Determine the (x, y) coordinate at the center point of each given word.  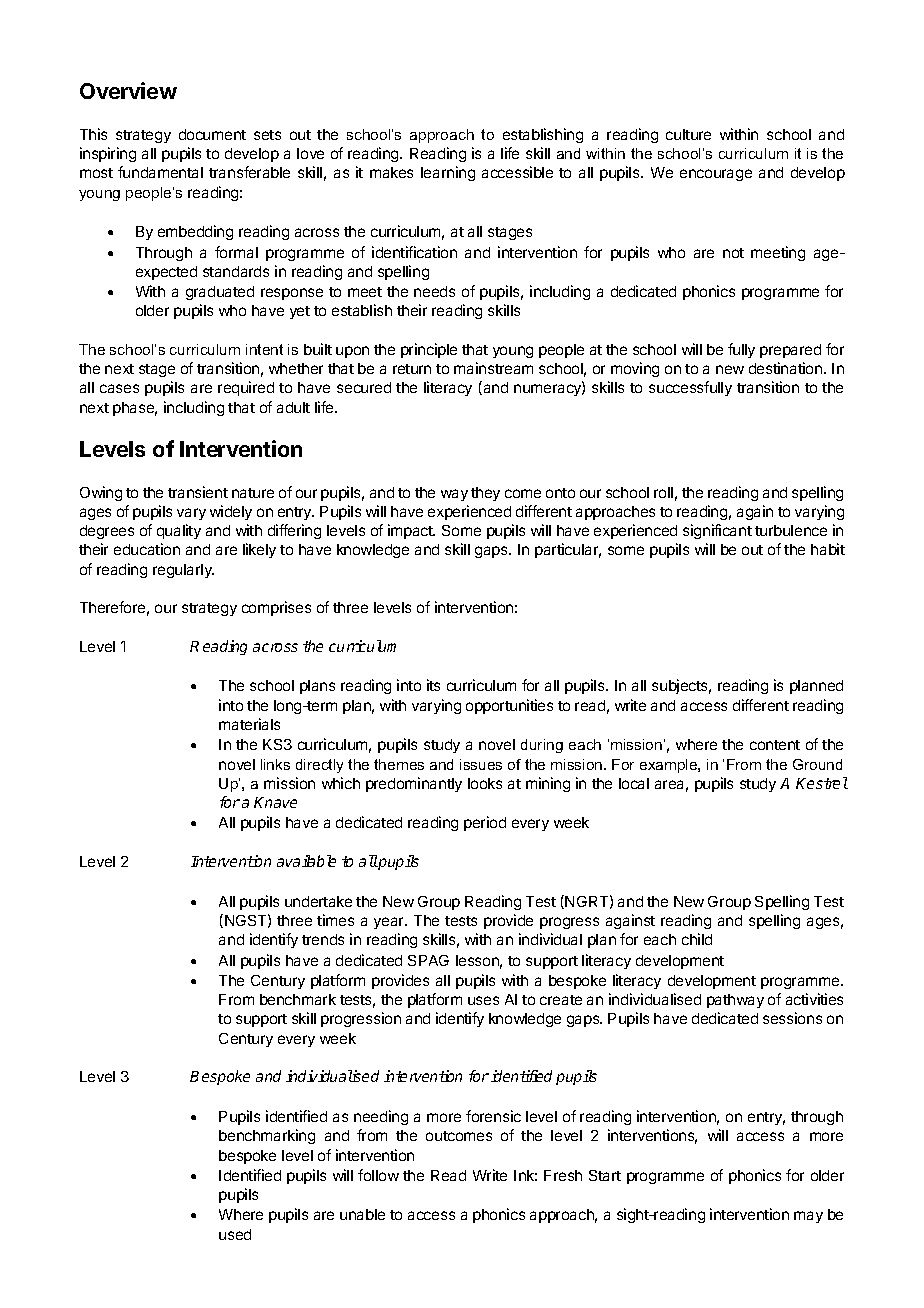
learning (448, 173)
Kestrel (822, 783)
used (235, 1234)
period (485, 823)
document (212, 134)
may (808, 1217)
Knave (275, 802)
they (485, 494)
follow (378, 1175)
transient (198, 492)
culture (688, 134)
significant (717, 531)
